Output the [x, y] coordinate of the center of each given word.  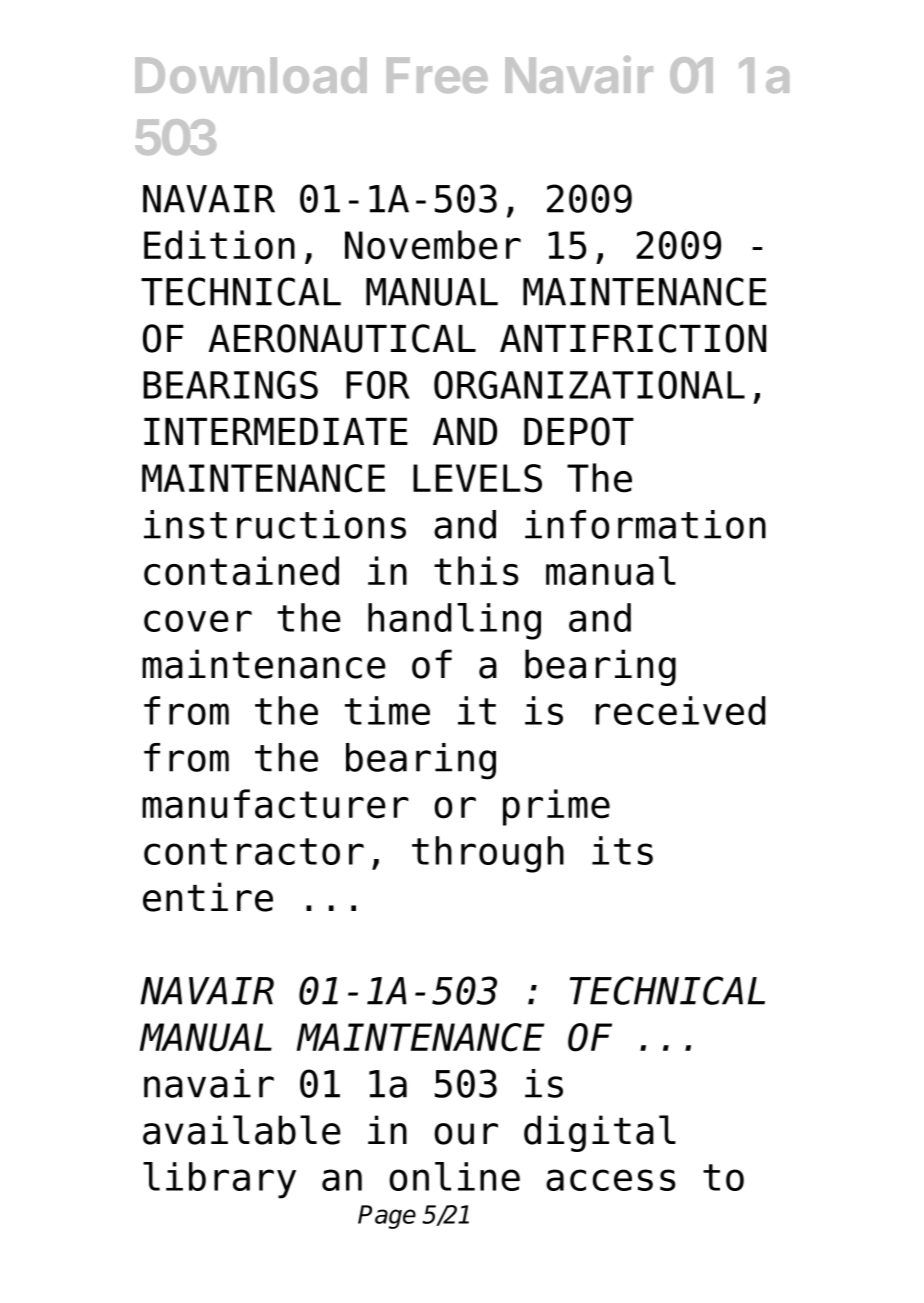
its [622, 850]
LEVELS [477, 478]
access [611, 1180]
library [219, 1180]
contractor [254, 851]
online [454, 1176]
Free [437, 75]
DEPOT [579, 431]
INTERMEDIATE [276, 431]
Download [251, 75]
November [433, 245]
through [488, 854]
